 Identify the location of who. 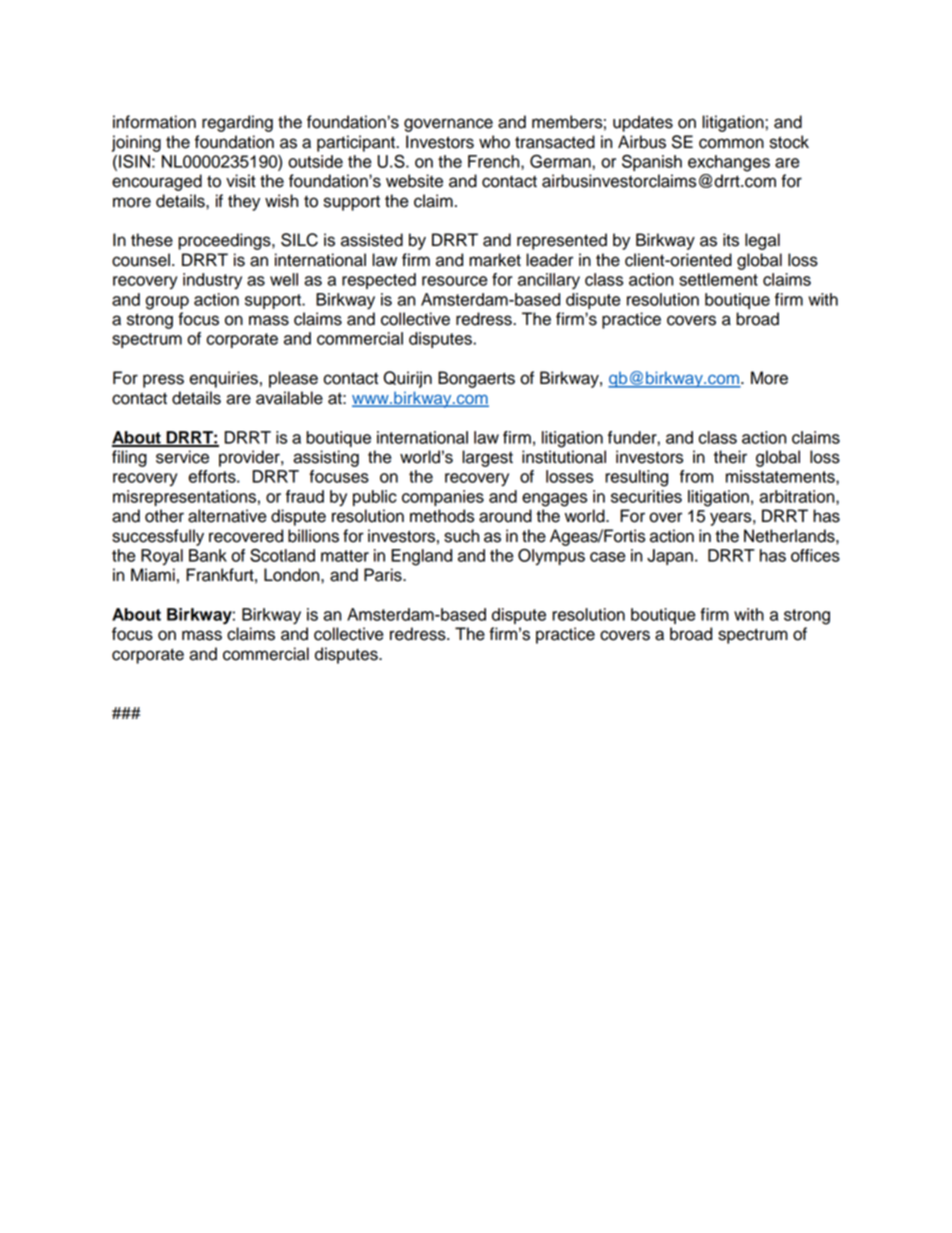
(494, 142).
